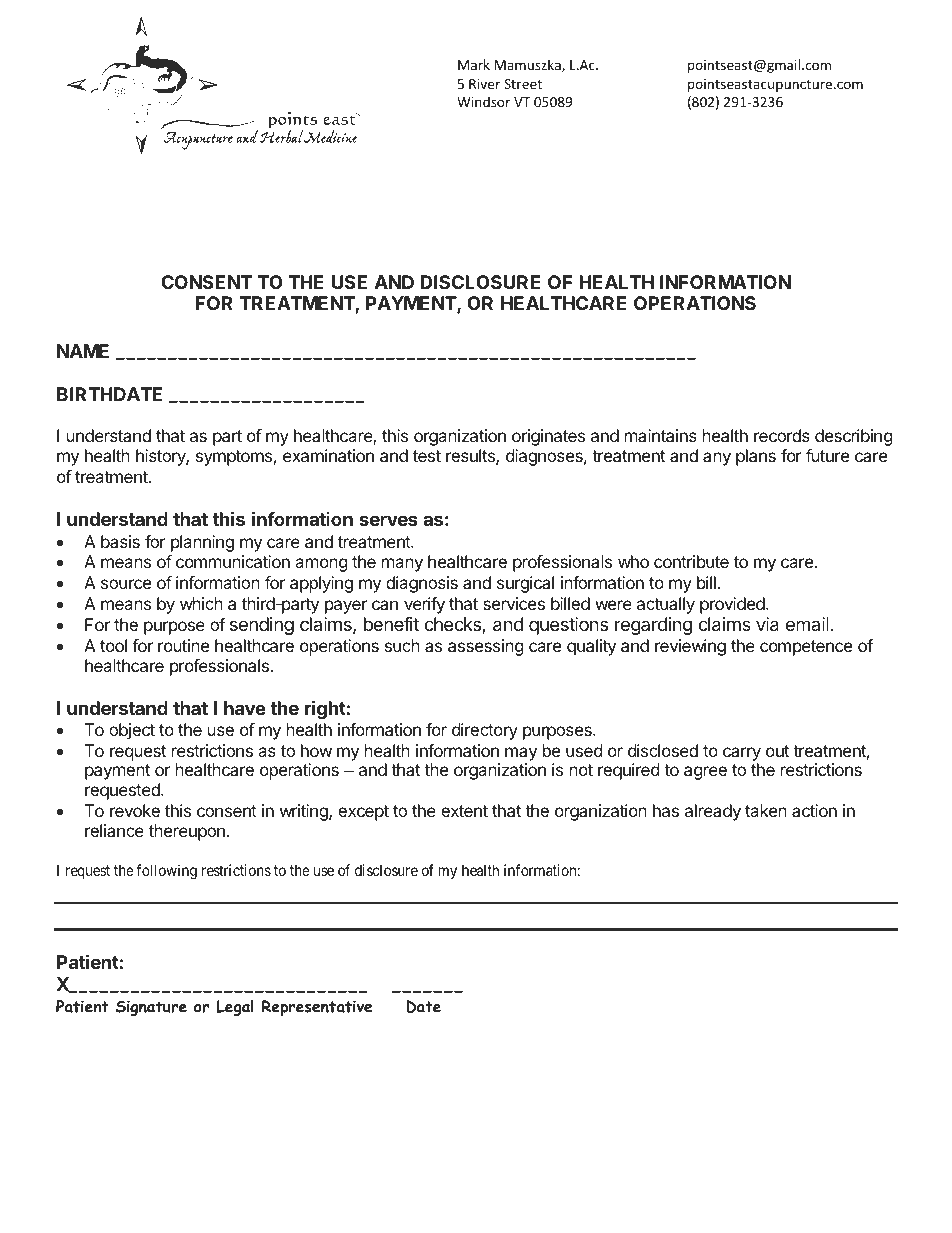  What do you see at coordinates (402, 565) in the page?
I see `many` at bounding box center [402, 565].
